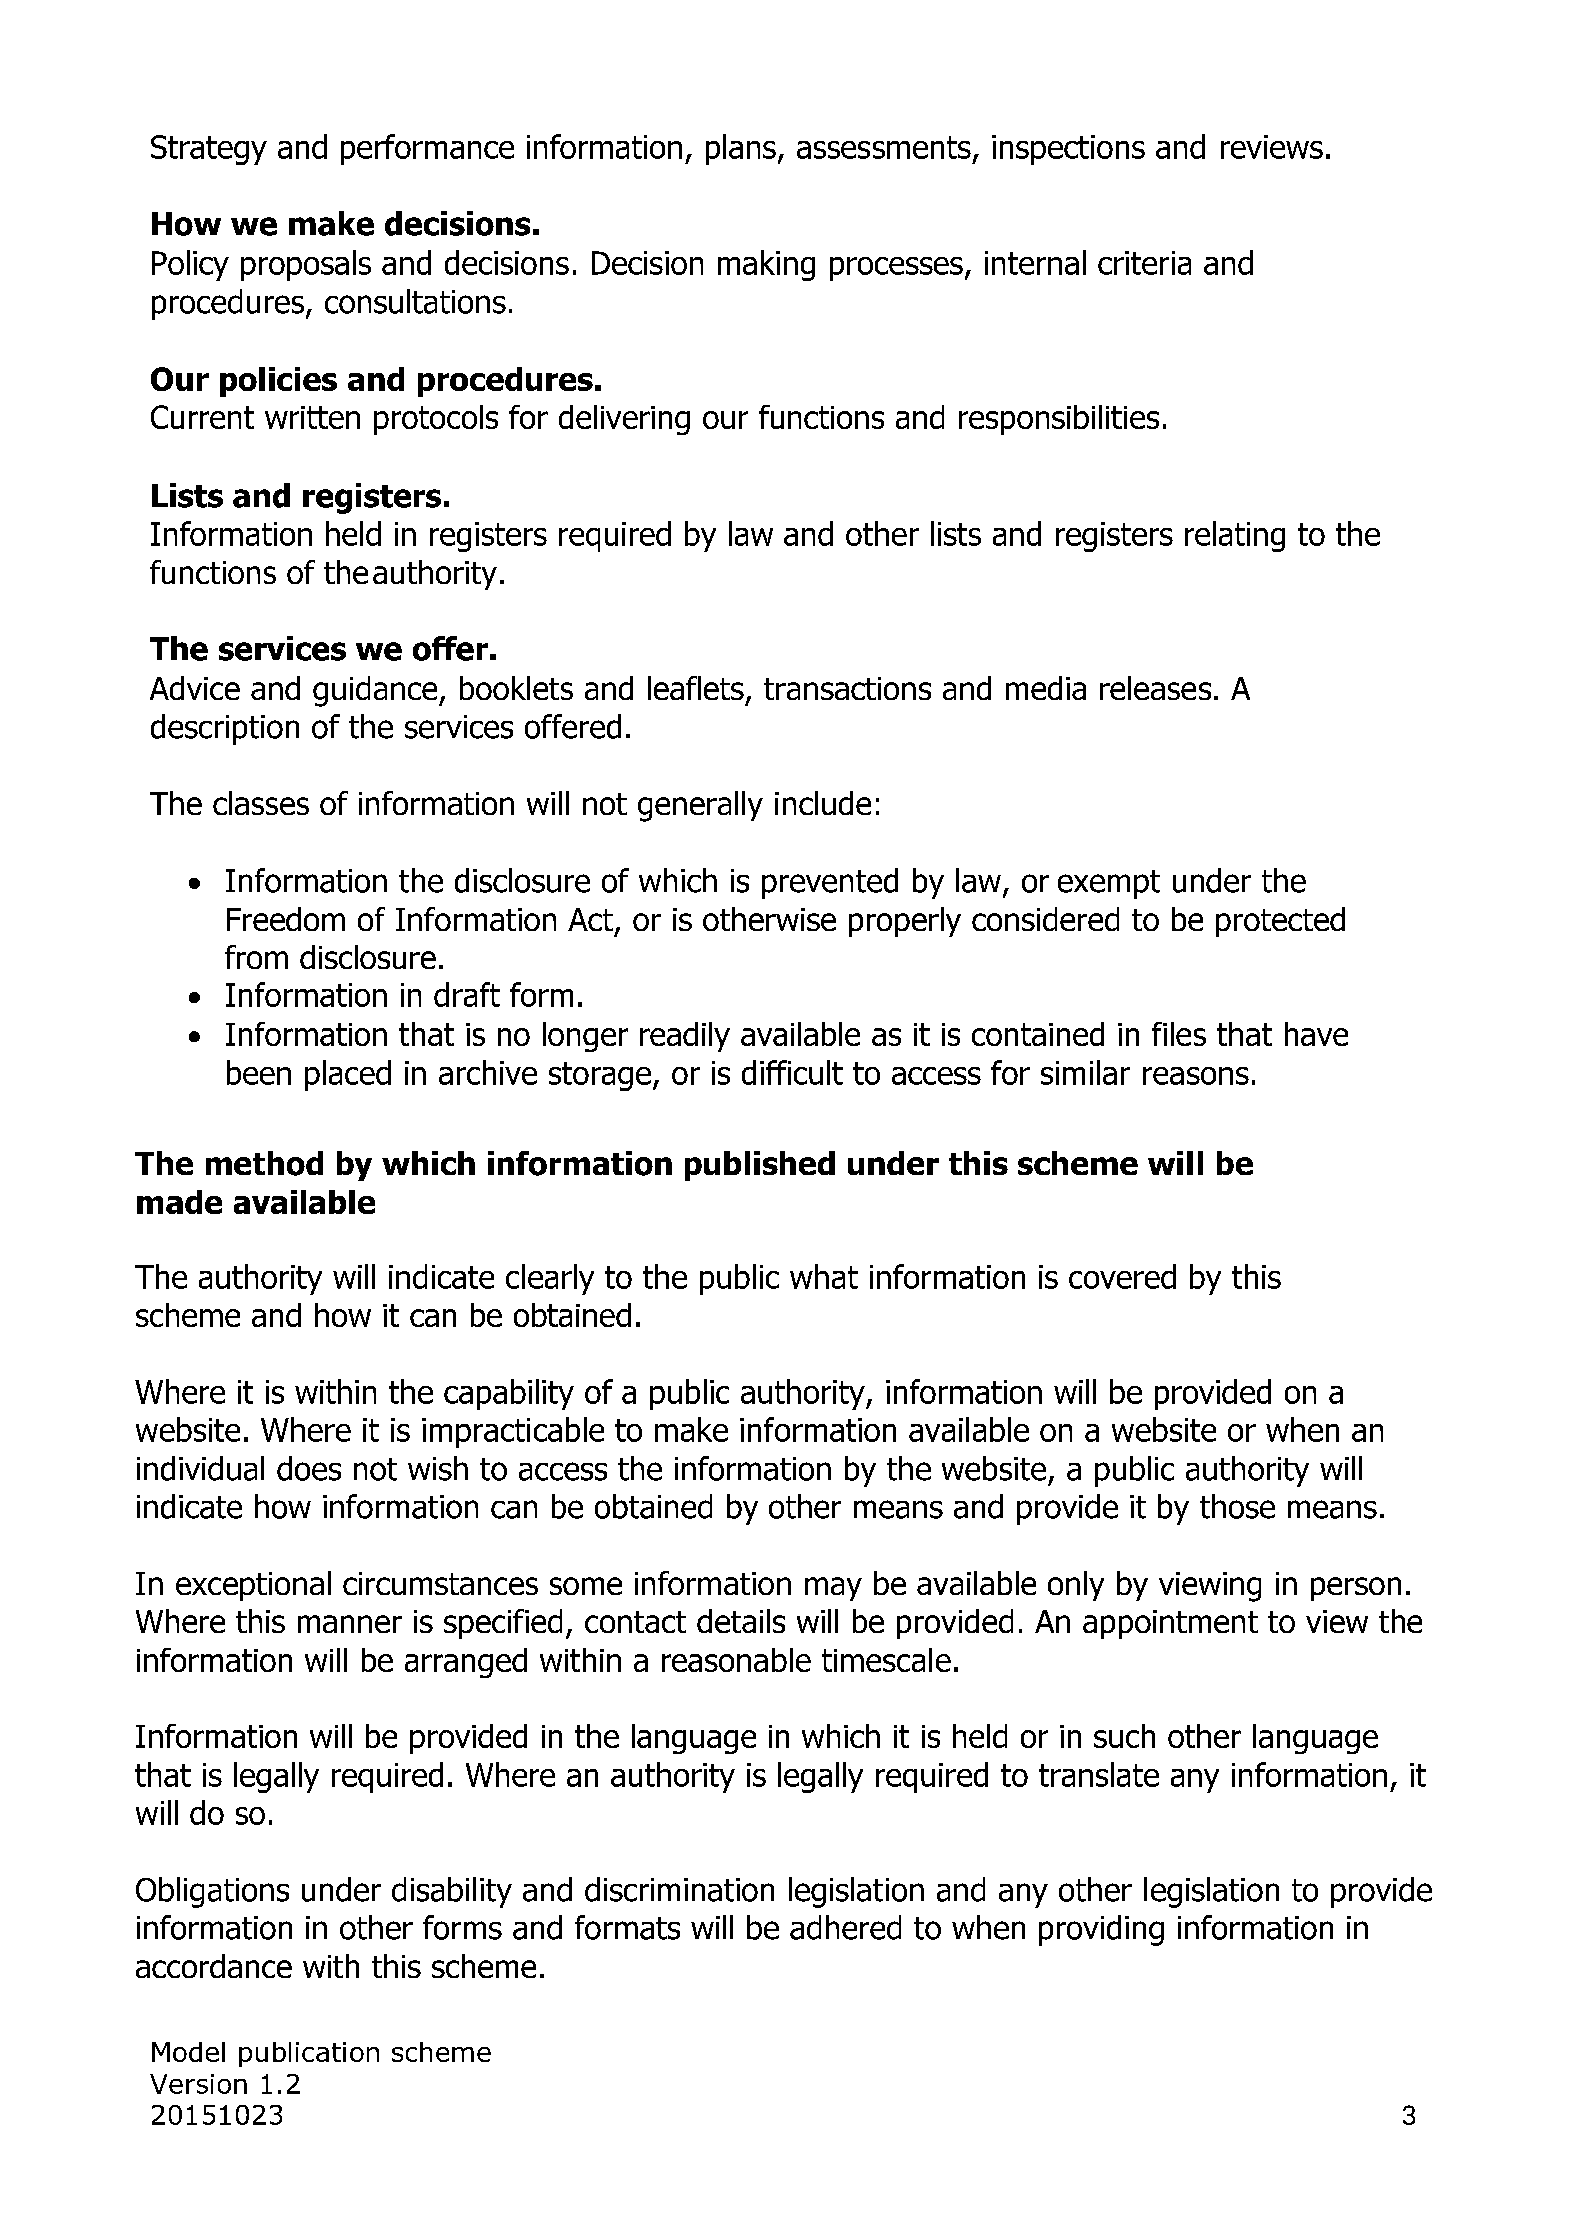 Image resolution: width=1573 pixels, height=2224 pixels. I want to click on making, so click(766, 265).
